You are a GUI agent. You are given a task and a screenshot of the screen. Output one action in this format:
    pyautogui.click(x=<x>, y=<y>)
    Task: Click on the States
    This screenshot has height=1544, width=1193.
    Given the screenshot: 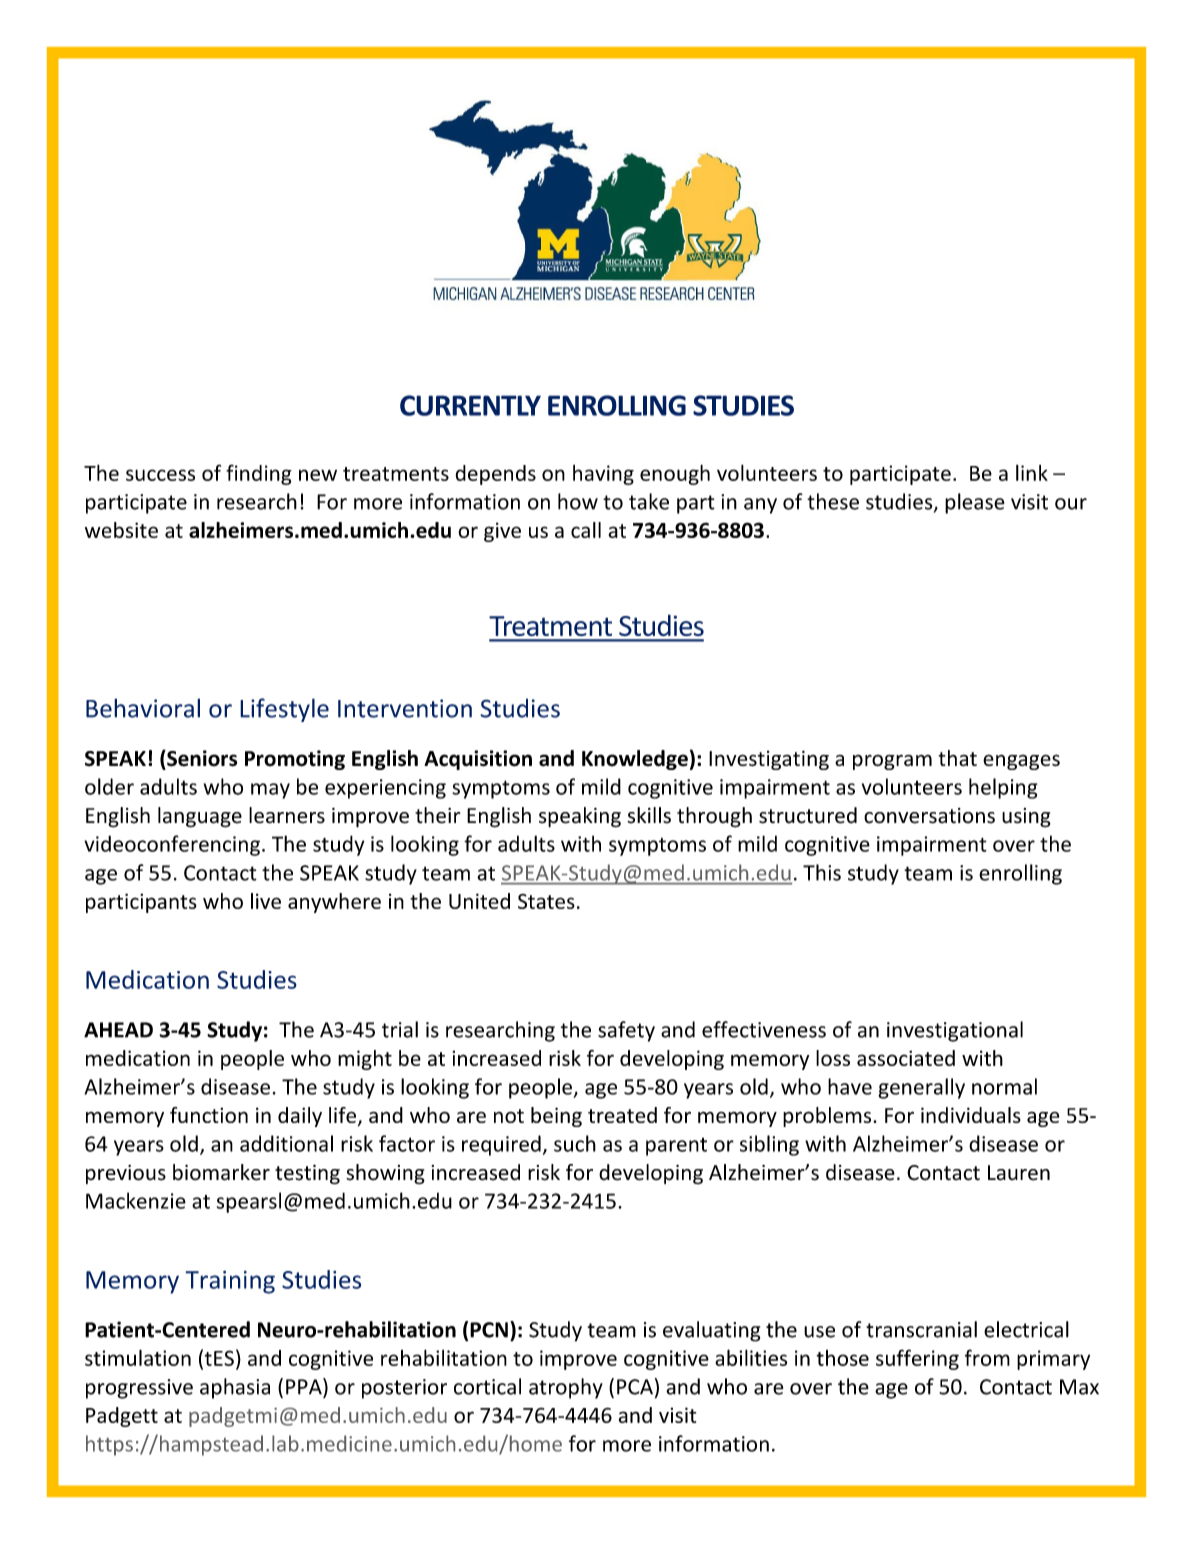 What is the action you would take?
    pyautogui.click(x=546, y=901)
